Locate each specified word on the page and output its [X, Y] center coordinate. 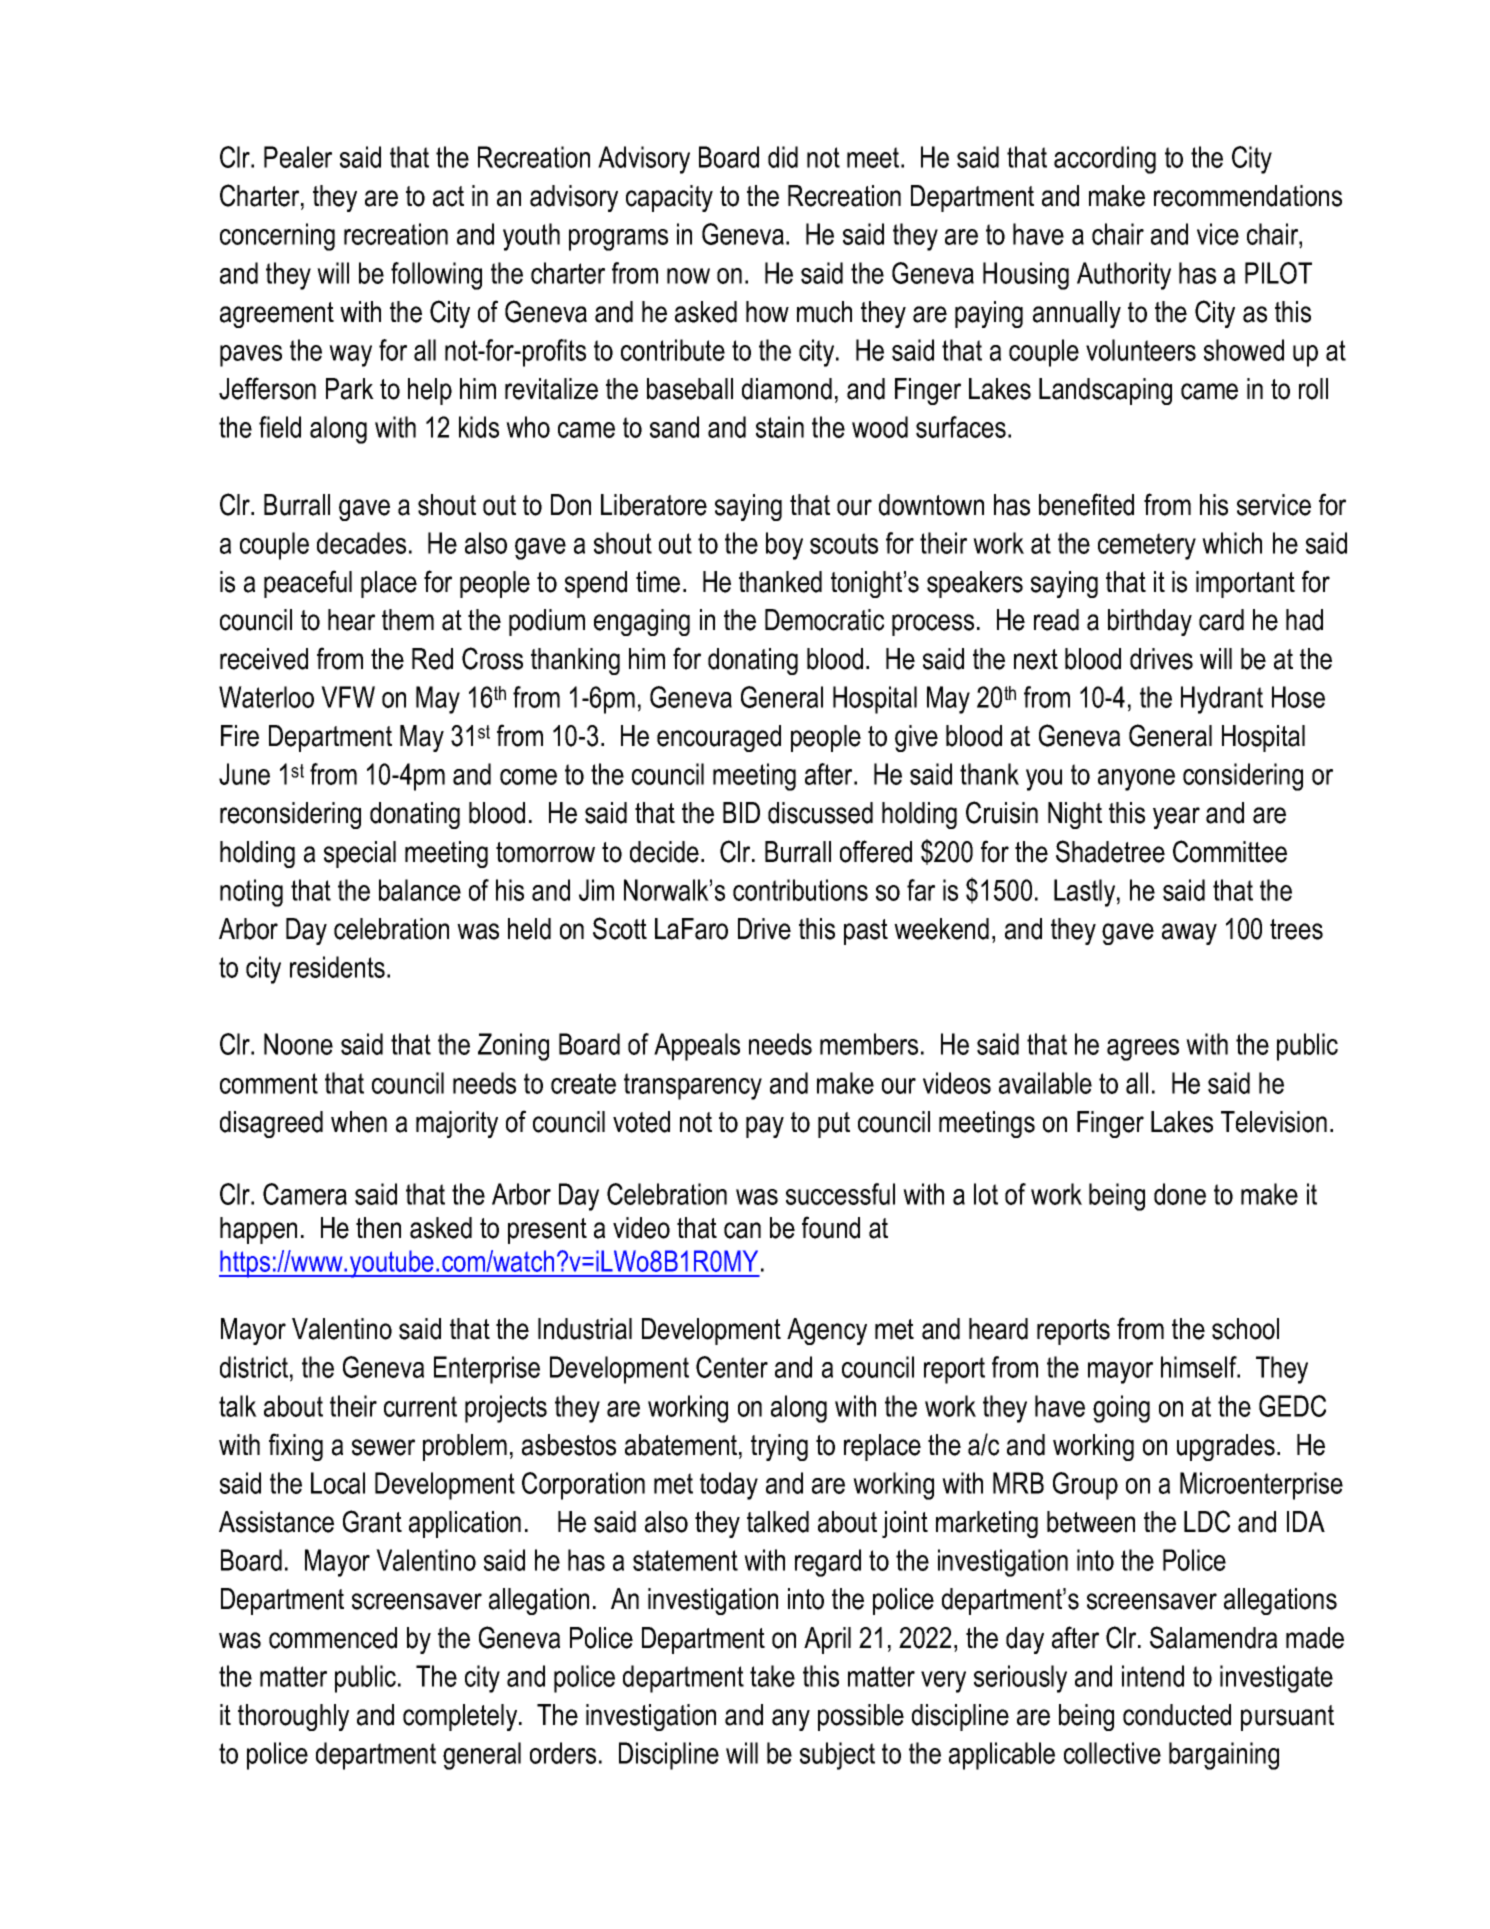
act [448, 196]
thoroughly [293, 1717]
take [772, 1676]
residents [337, 967]
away [1189, 934]
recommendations [1248, 196]
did [783, 157]
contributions [800, 890]
